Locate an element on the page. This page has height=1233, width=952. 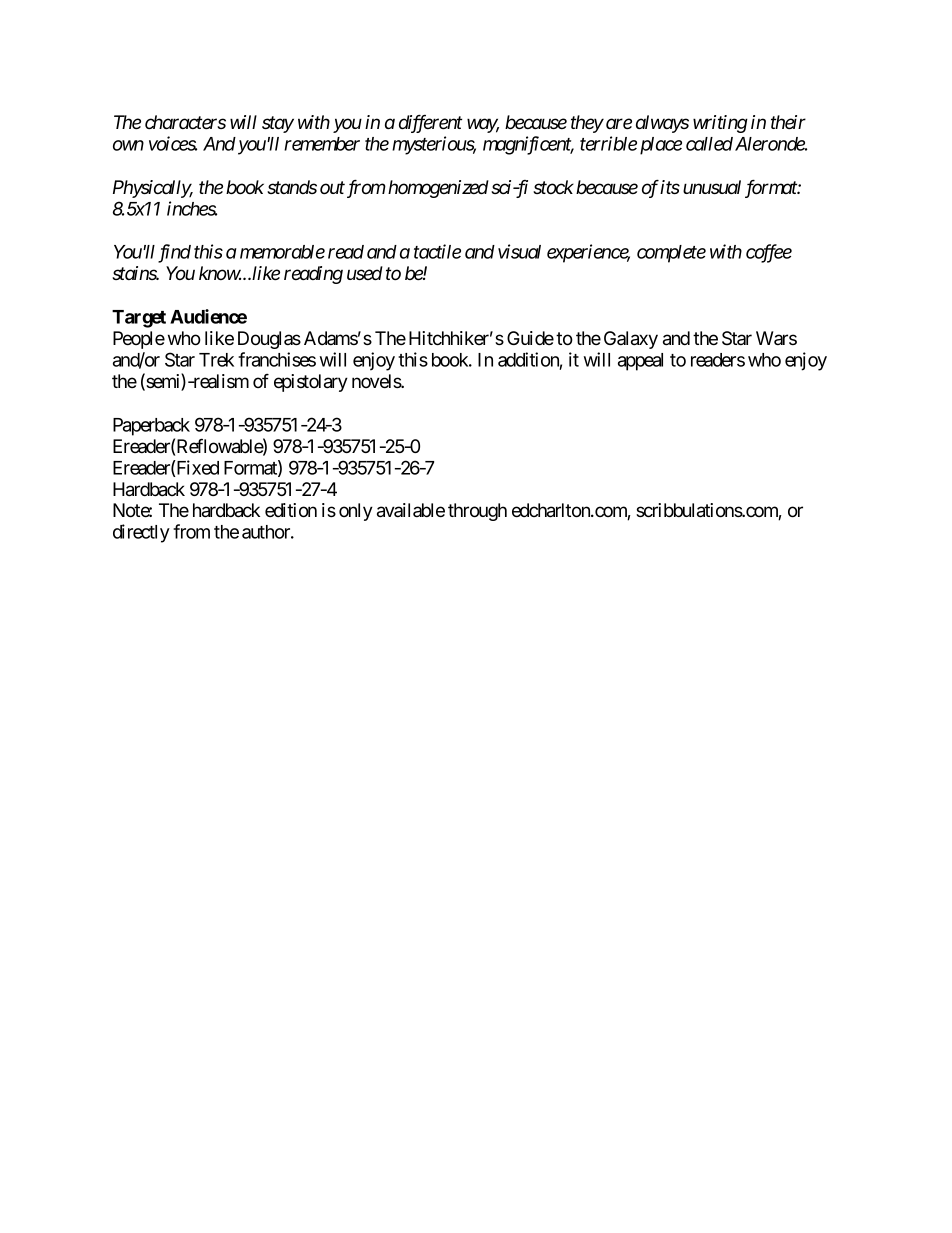
tactile is located at coordinates (437, 251).
